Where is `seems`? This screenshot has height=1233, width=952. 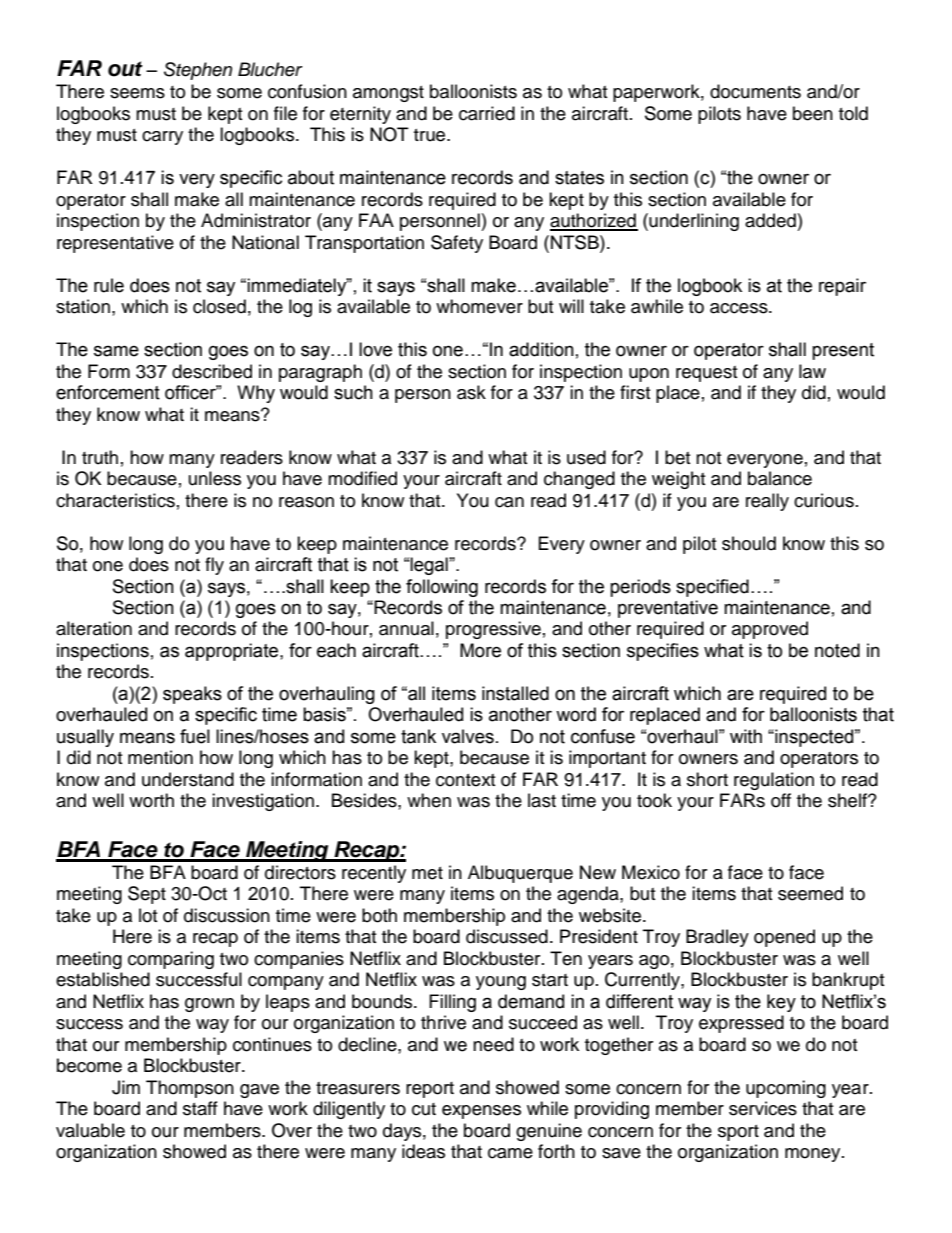 seems is located at coordinates (137, 93).
